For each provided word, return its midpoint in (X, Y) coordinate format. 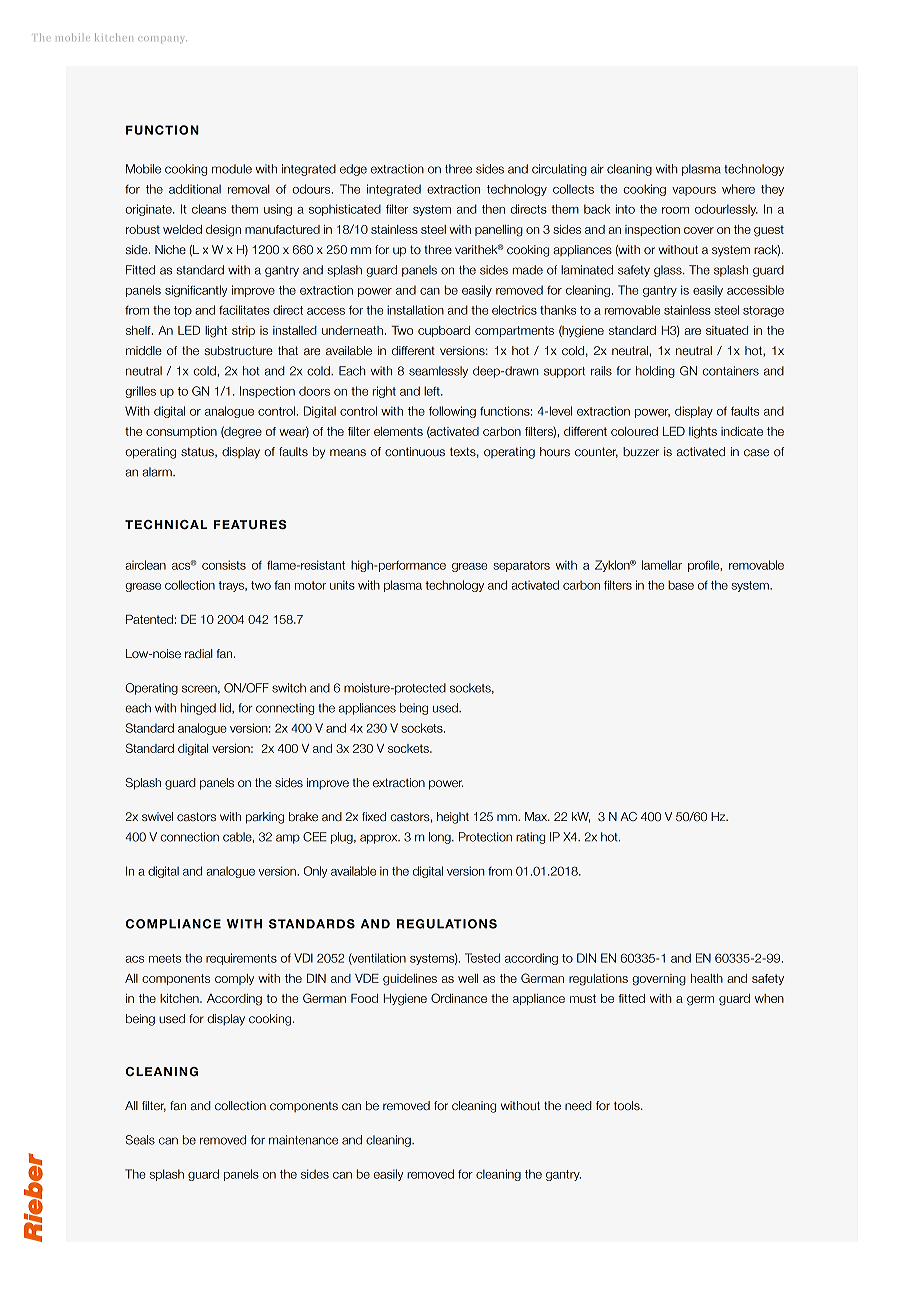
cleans (209, 209)
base (681, 585)
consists (224, 565)
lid (226, 708)
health (707, 978)
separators (521, 566)
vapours (694, 191)
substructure (239, 350)
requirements (241, 959)
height (453, 818)
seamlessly (438, 372)
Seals (140, 1140)
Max (537, 816)
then (493, 209)
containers (730, 371)
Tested (482, 958)
